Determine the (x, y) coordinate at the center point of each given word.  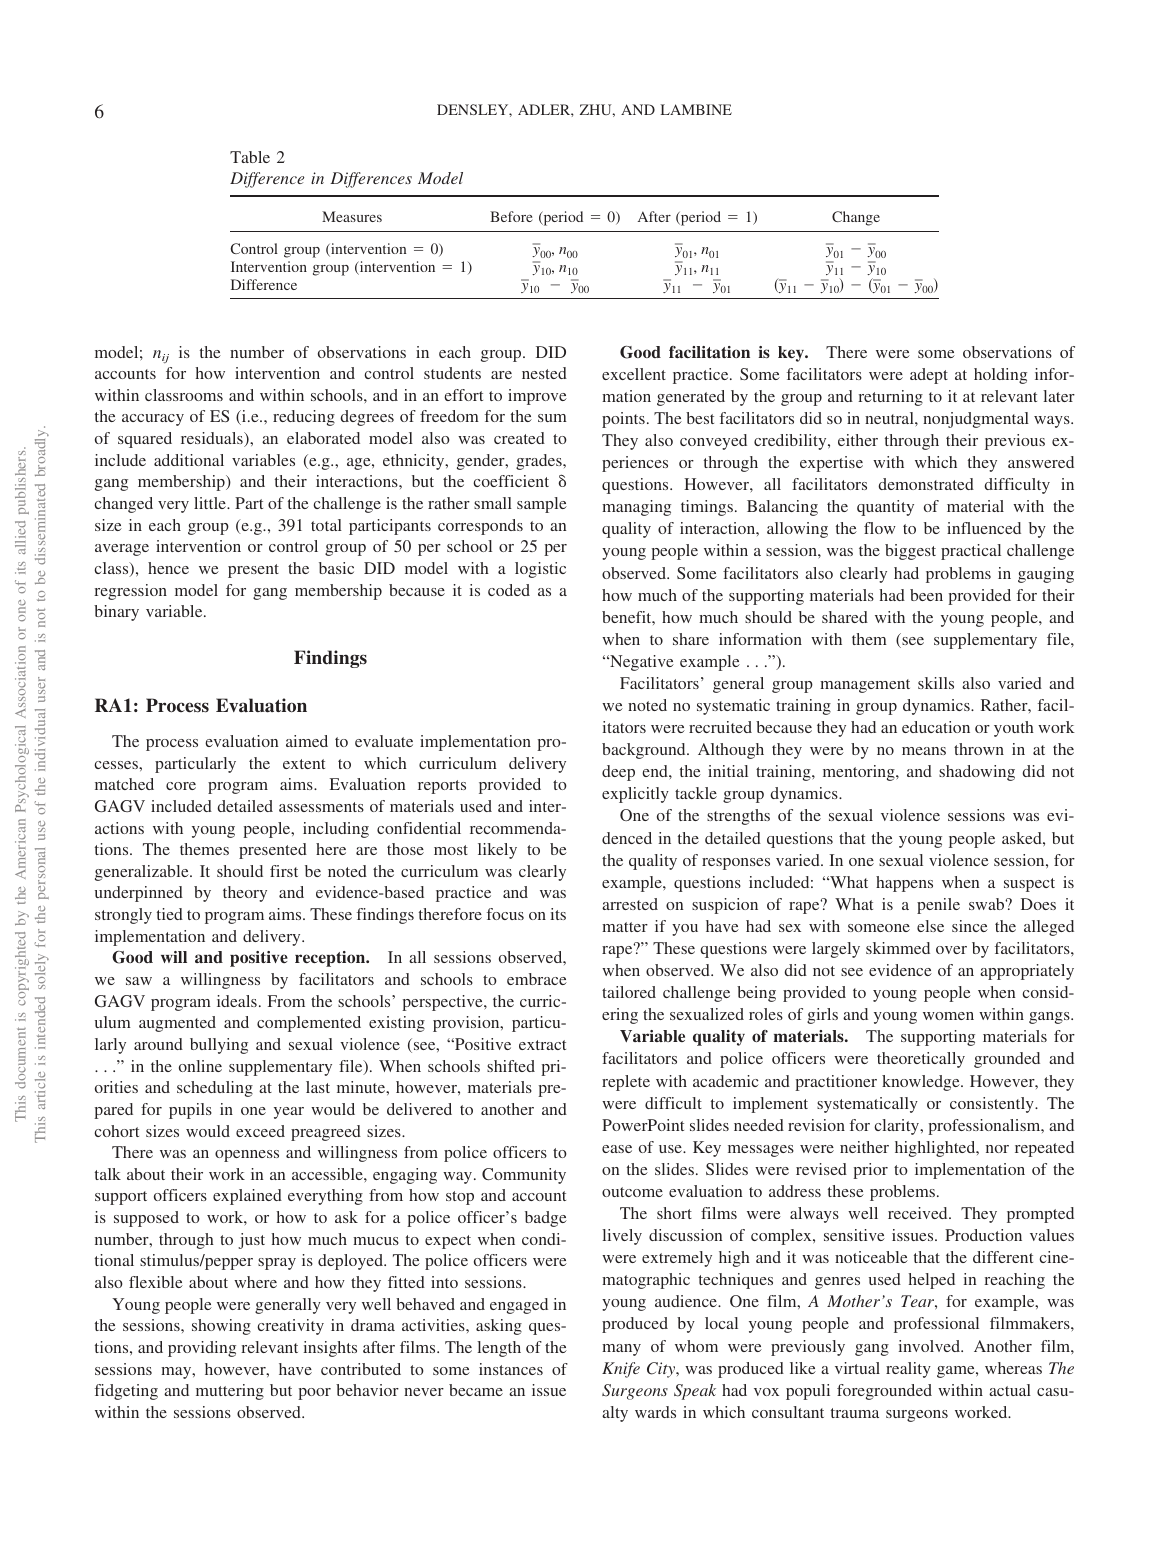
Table (250, 157)
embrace (537, 979)
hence (168, 568)
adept (929, 376)
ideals (237, 1001)
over (951, 950)
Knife (621, 1370)
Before (511, 216)
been (926, 595)
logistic (540, 570)
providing (202, 1349)
